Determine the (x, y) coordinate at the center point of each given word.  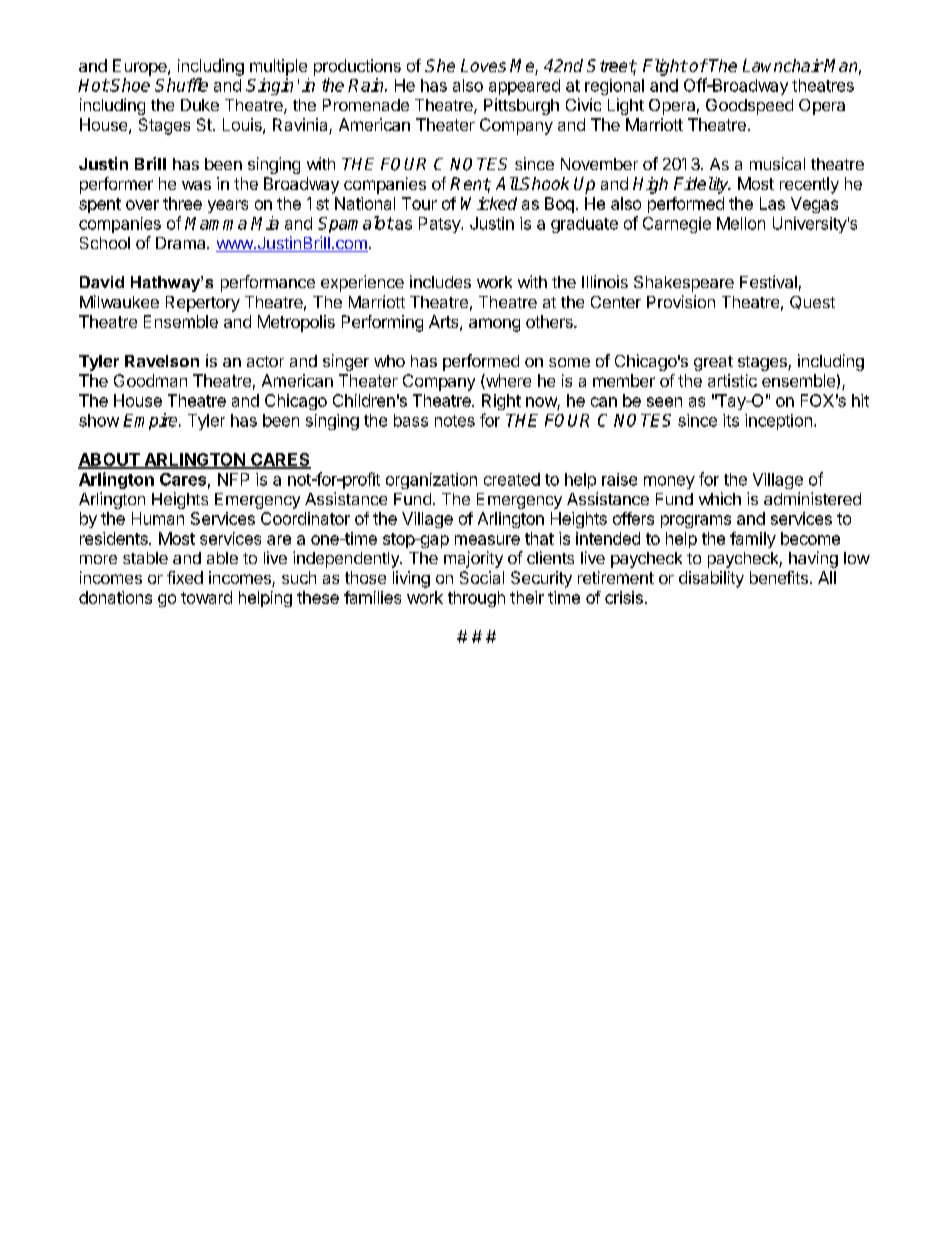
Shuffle (181, 85)
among (494, 325)
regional (614, 87)
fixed (185, 577)
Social (482, 577)
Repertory (203, 304)
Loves (483, 65)
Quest (812, 302)
